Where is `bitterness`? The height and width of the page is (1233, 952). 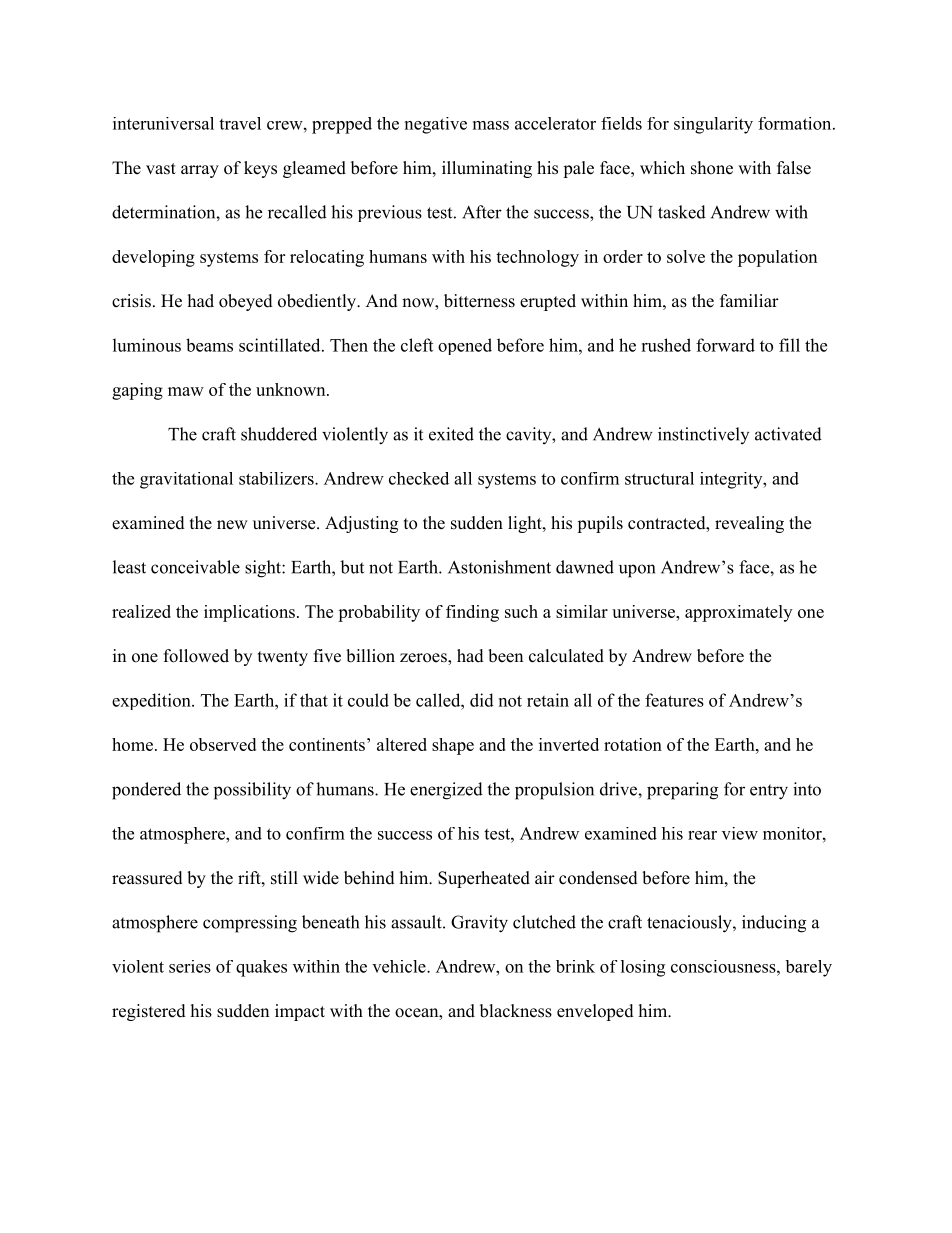
bitterness is located at coordinates (479, 301).
